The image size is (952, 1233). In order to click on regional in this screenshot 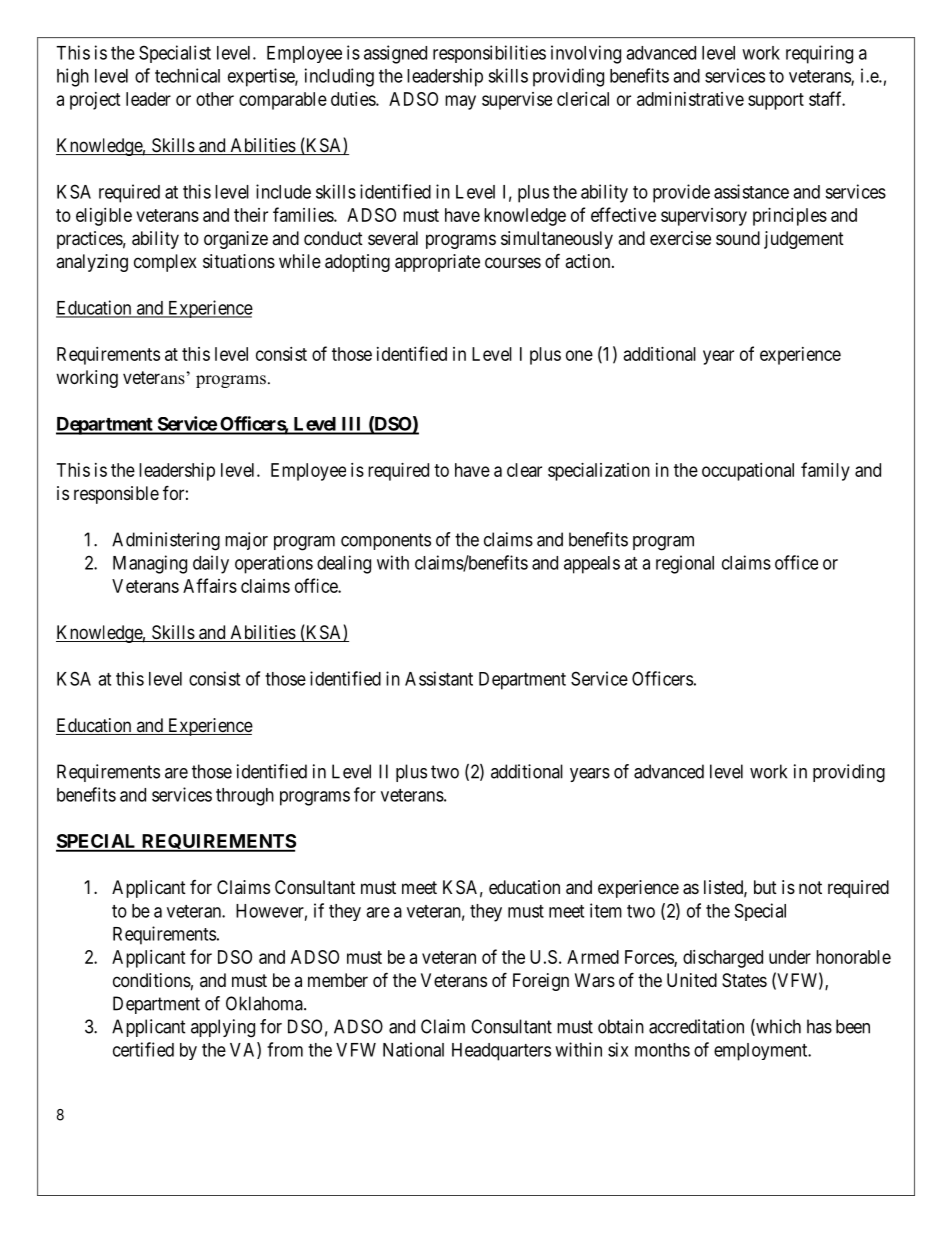, I will do `click(685, 564)`.
